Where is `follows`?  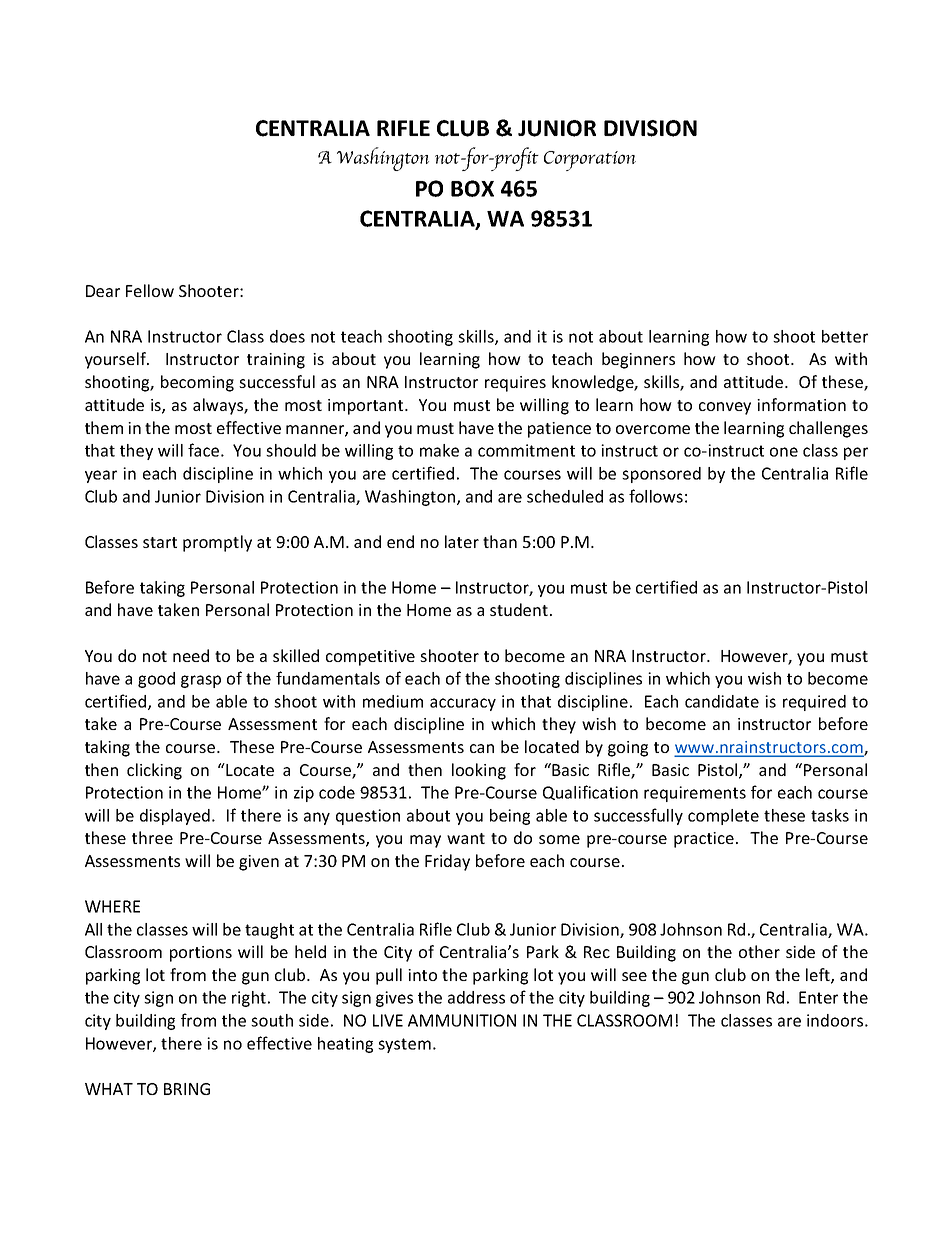 follows is located at coordinates (656, 496).
